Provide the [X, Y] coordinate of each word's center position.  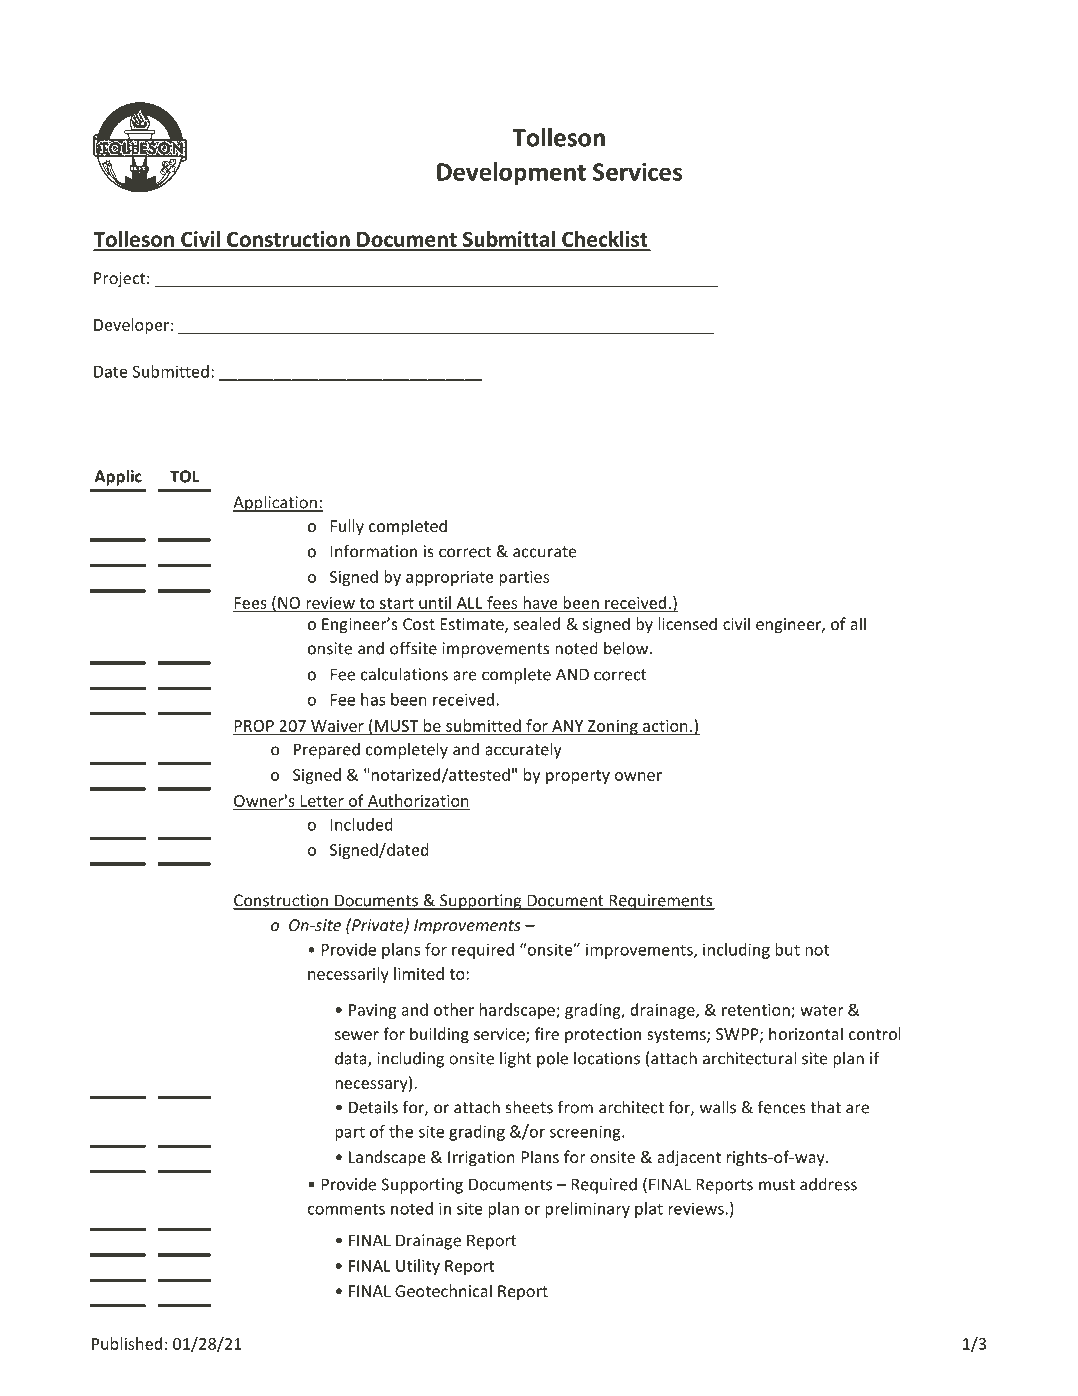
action [665, 727]
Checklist [605, 240]
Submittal [508, 240]
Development [511, 174]
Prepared [327, 751]
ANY [568, 727]
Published [127, 1343]
